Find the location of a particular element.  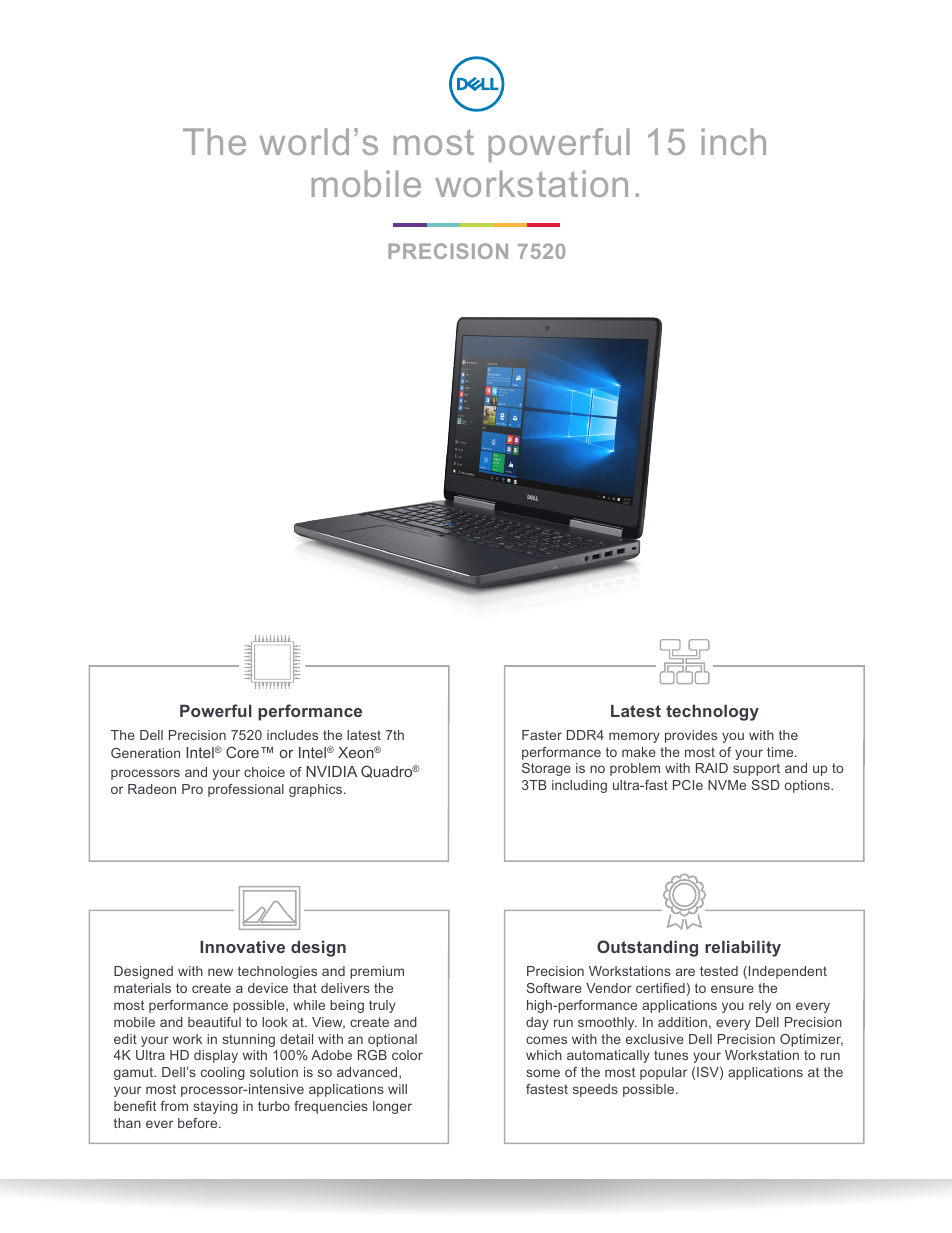

provides is located at coordinates (691, 736).
